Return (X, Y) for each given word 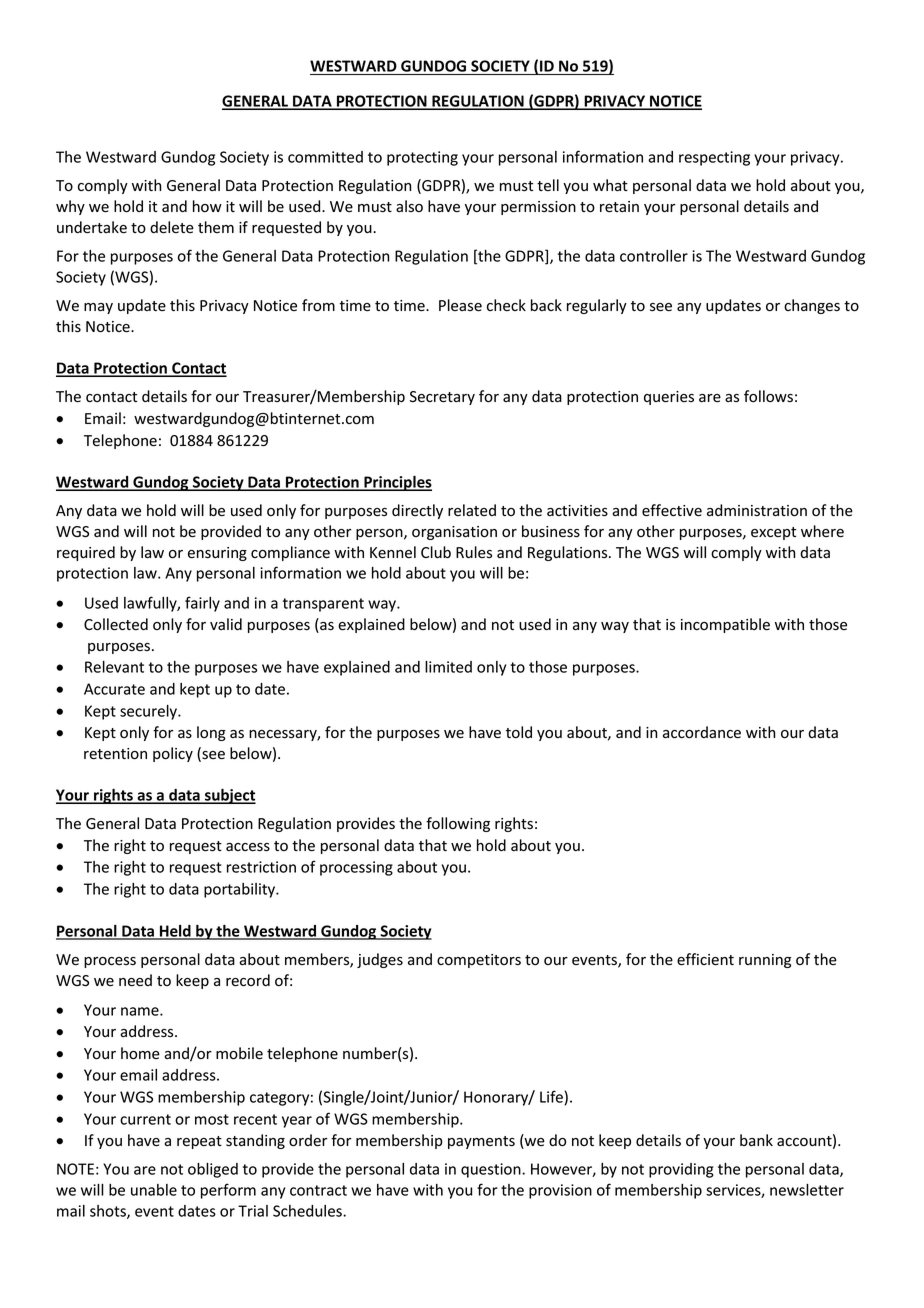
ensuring (217, 554)
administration (757, 510)
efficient (705, 959)
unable (154, 1190)
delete (172, 227)
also (409, 206)
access (248, 847)
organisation (454, 533)
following (458, 824)
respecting (714, 158)
